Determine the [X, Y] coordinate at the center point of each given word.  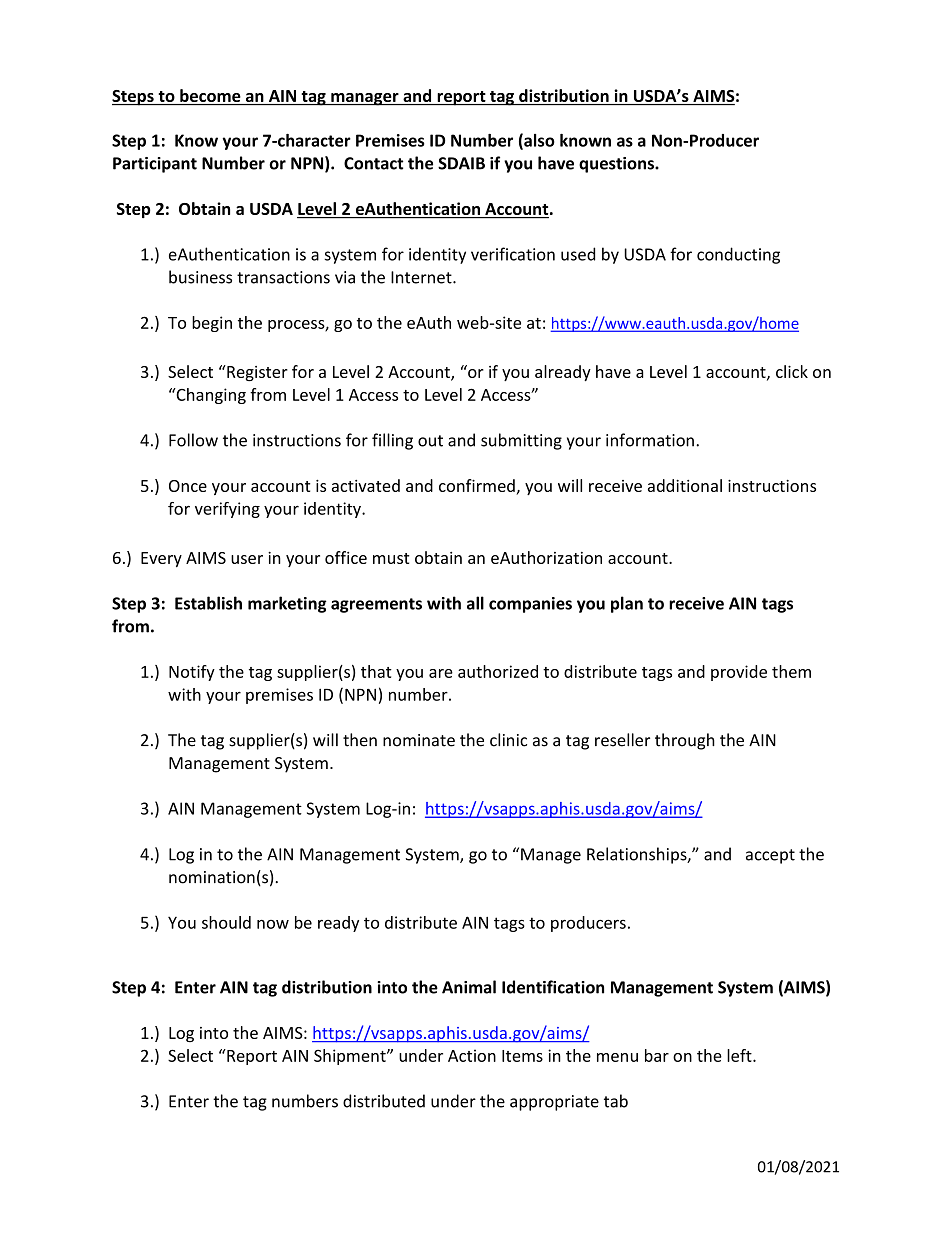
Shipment [351, 1057]
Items [522, 1056]
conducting [738, 255]
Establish [208, 603]
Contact [374, 163]
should [226, 922]
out [430, 441]
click [792, 371]
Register [256, 373]
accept [770, 856]
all [475, 603]
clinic [508, 740]
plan [627, 604]
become [210, 95]
